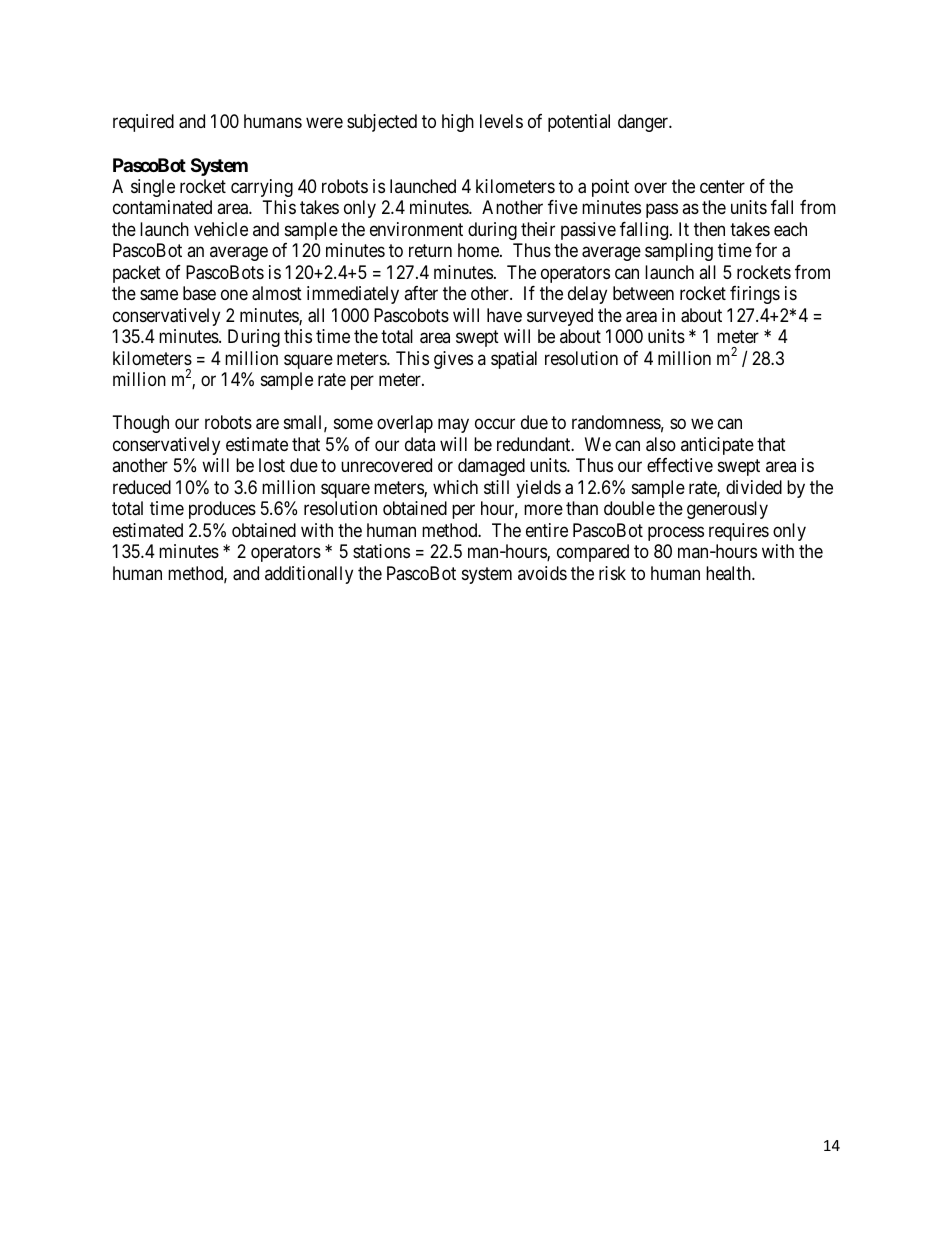 Image resolution: width=952 pixels, height=1233 pixels. I want to click on after, so click(421, 293).
